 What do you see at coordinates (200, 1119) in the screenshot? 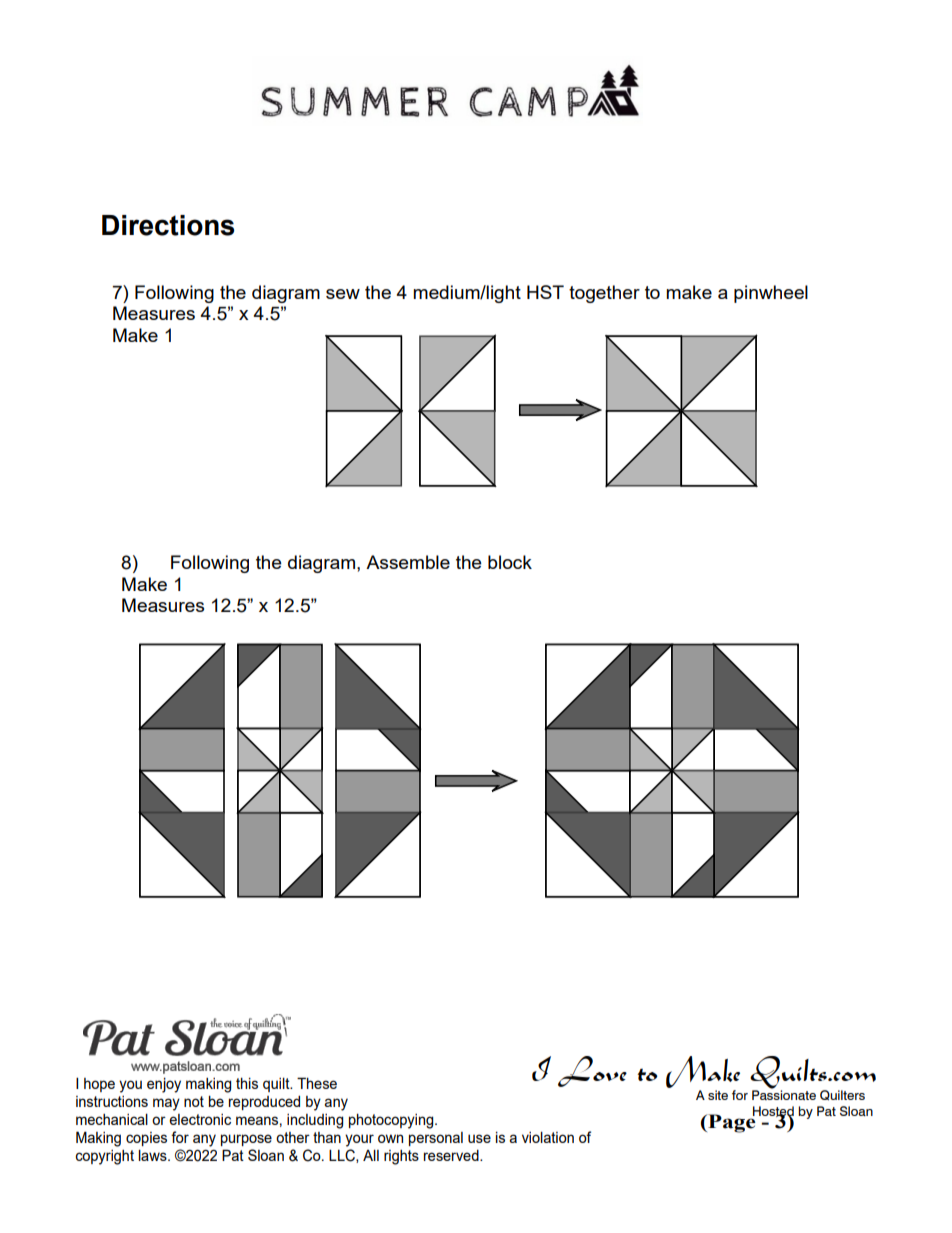
I see `electronic` at bounding box center [200, 1119].
